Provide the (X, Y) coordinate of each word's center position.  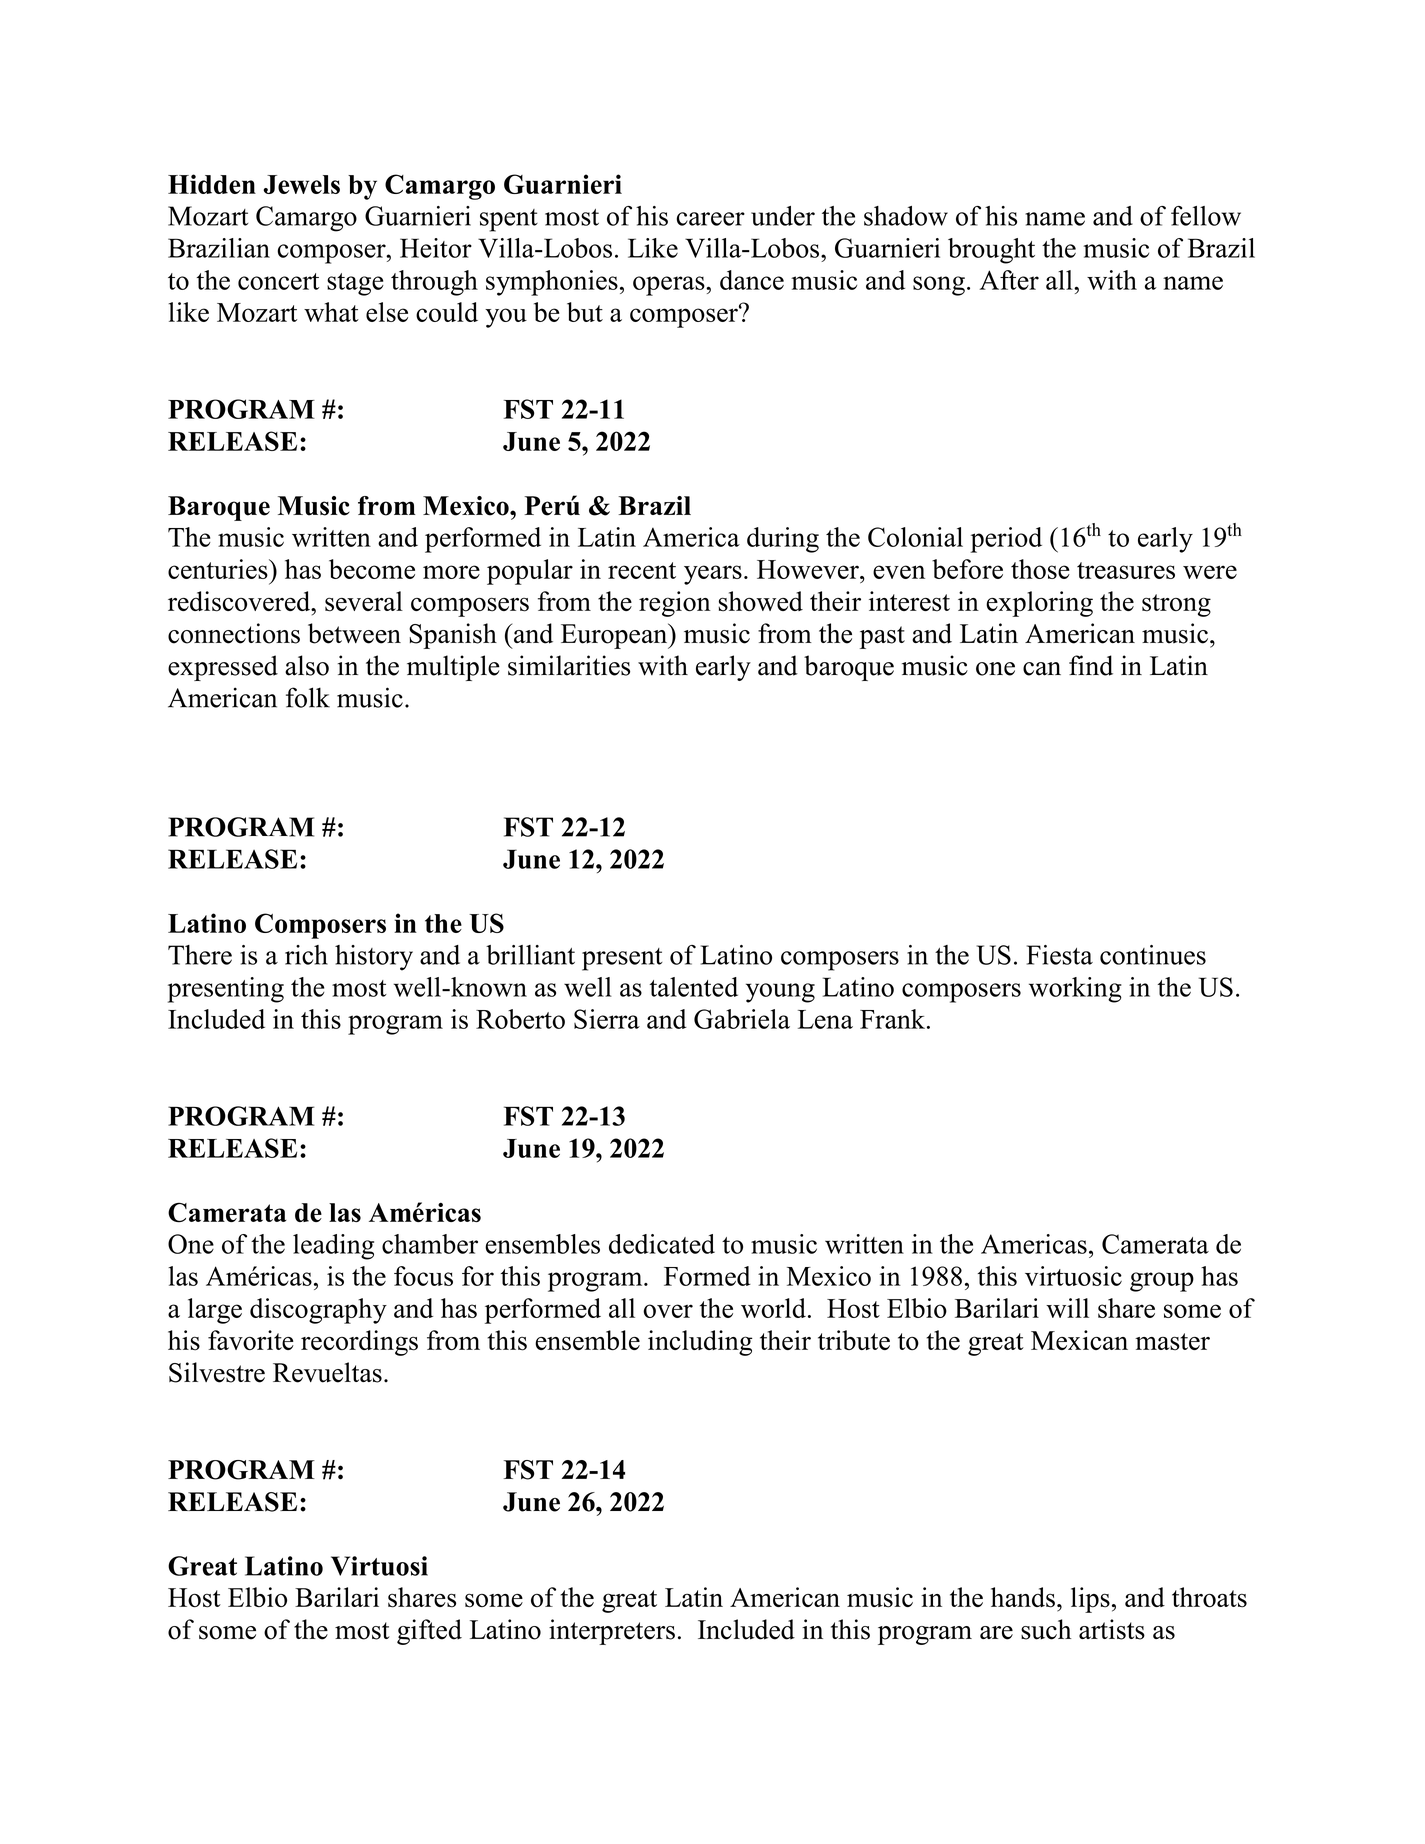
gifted (429, 1632)
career (711, 219)
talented (694, 987)
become (372, 569)
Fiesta (1060, 955)
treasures (1126, 570)
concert (278, 281)
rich (306, 955)
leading (333, 1247)
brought (991, 251)
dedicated (662, 1244)
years (713, 575)
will (1067, 1308)
